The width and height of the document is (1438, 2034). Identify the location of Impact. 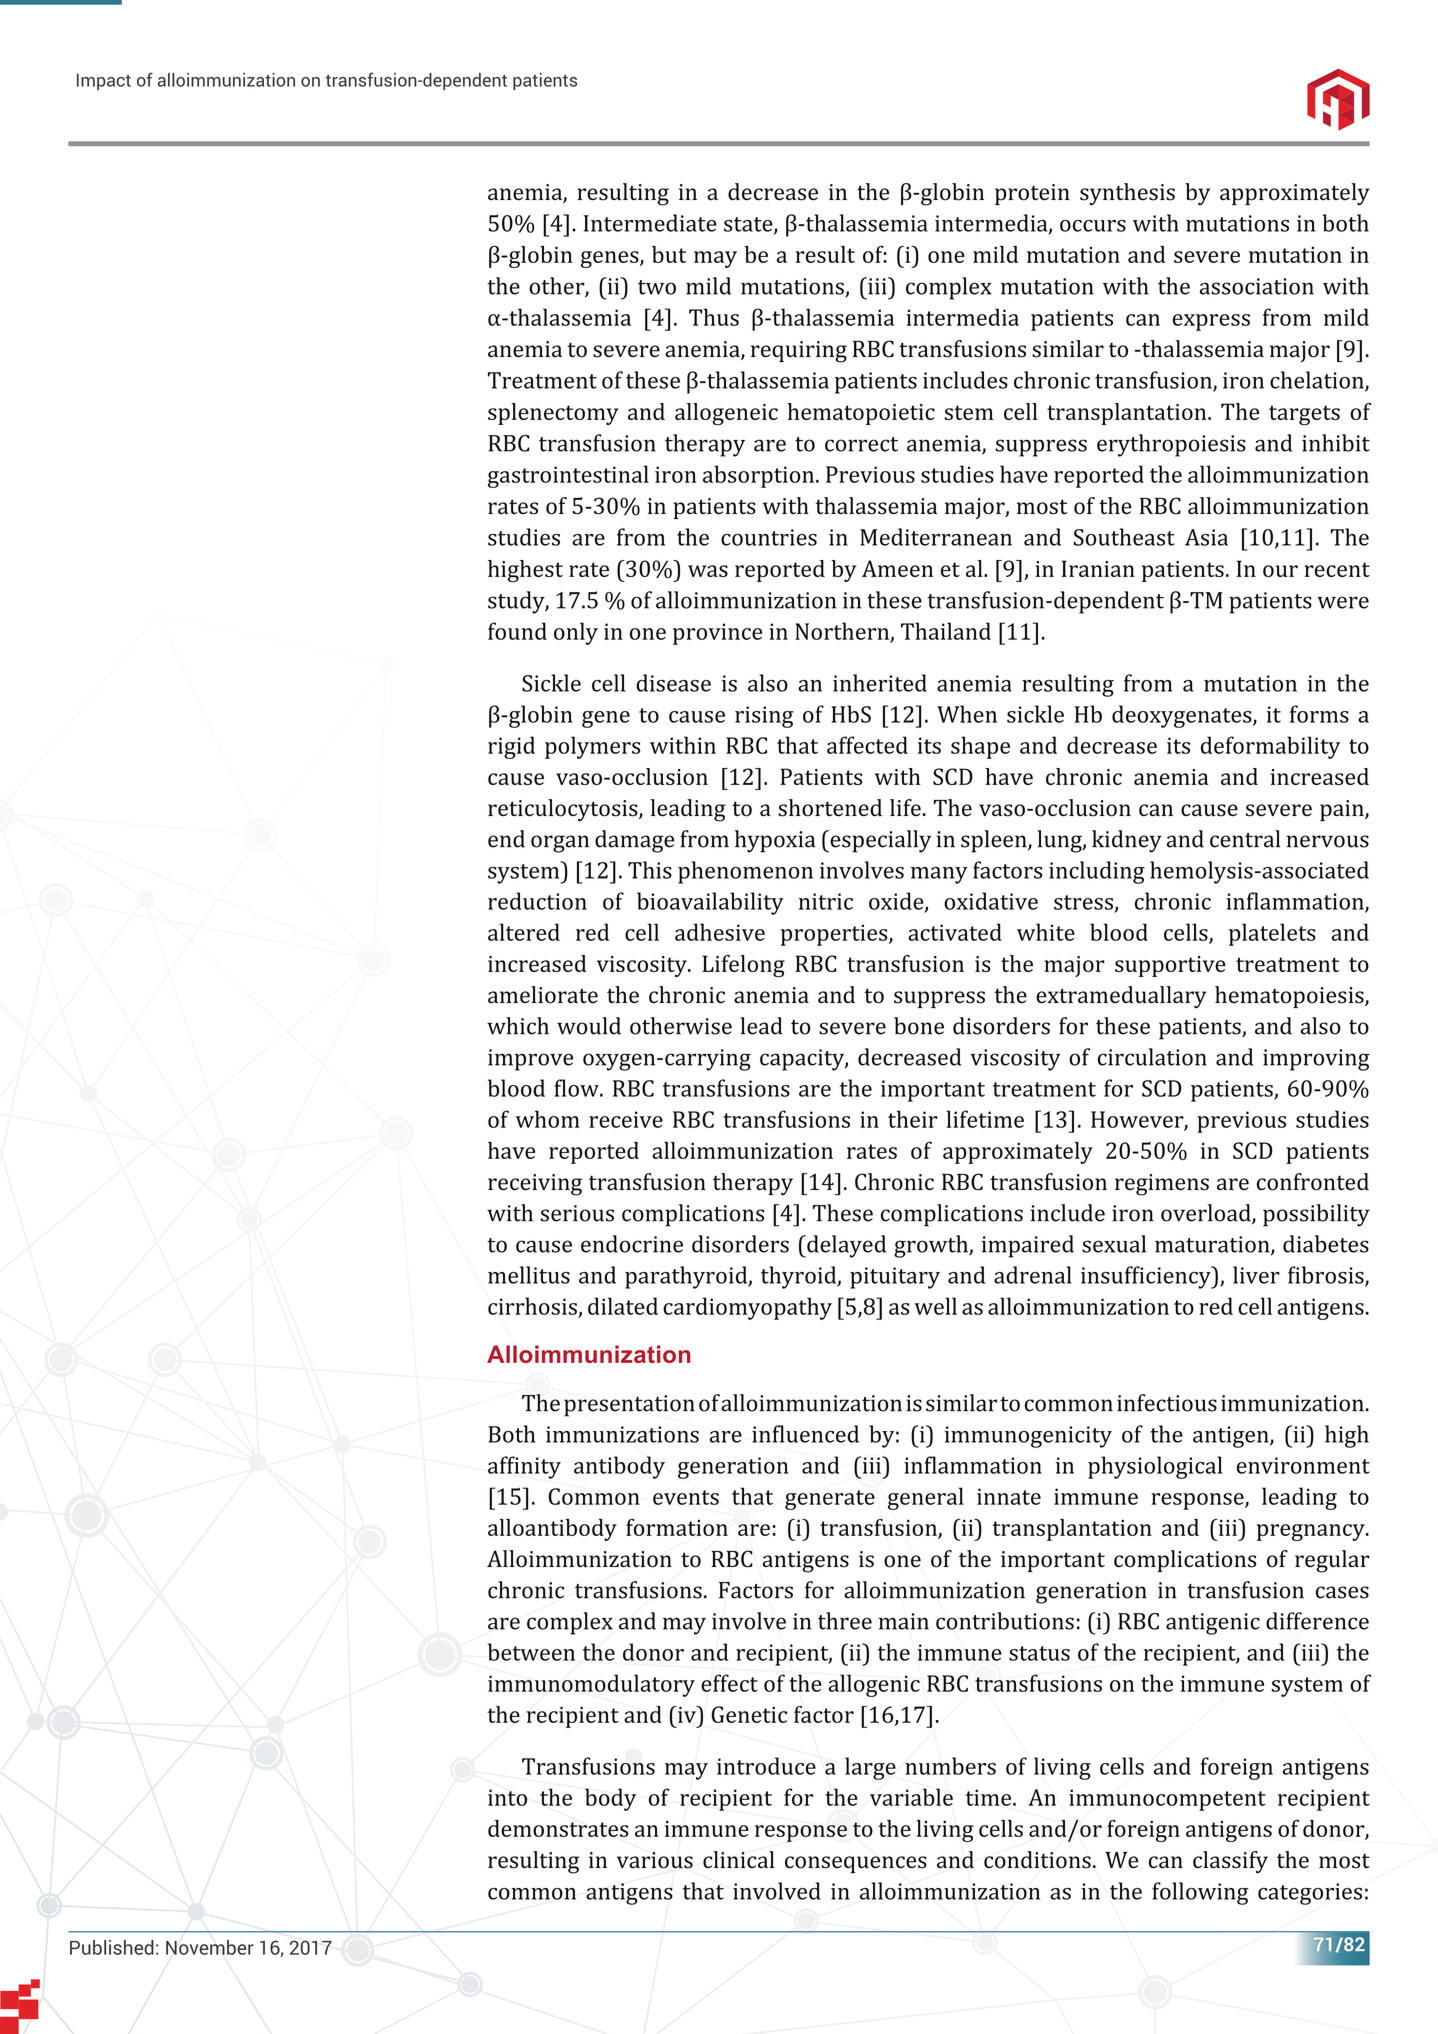
(104, 81).
